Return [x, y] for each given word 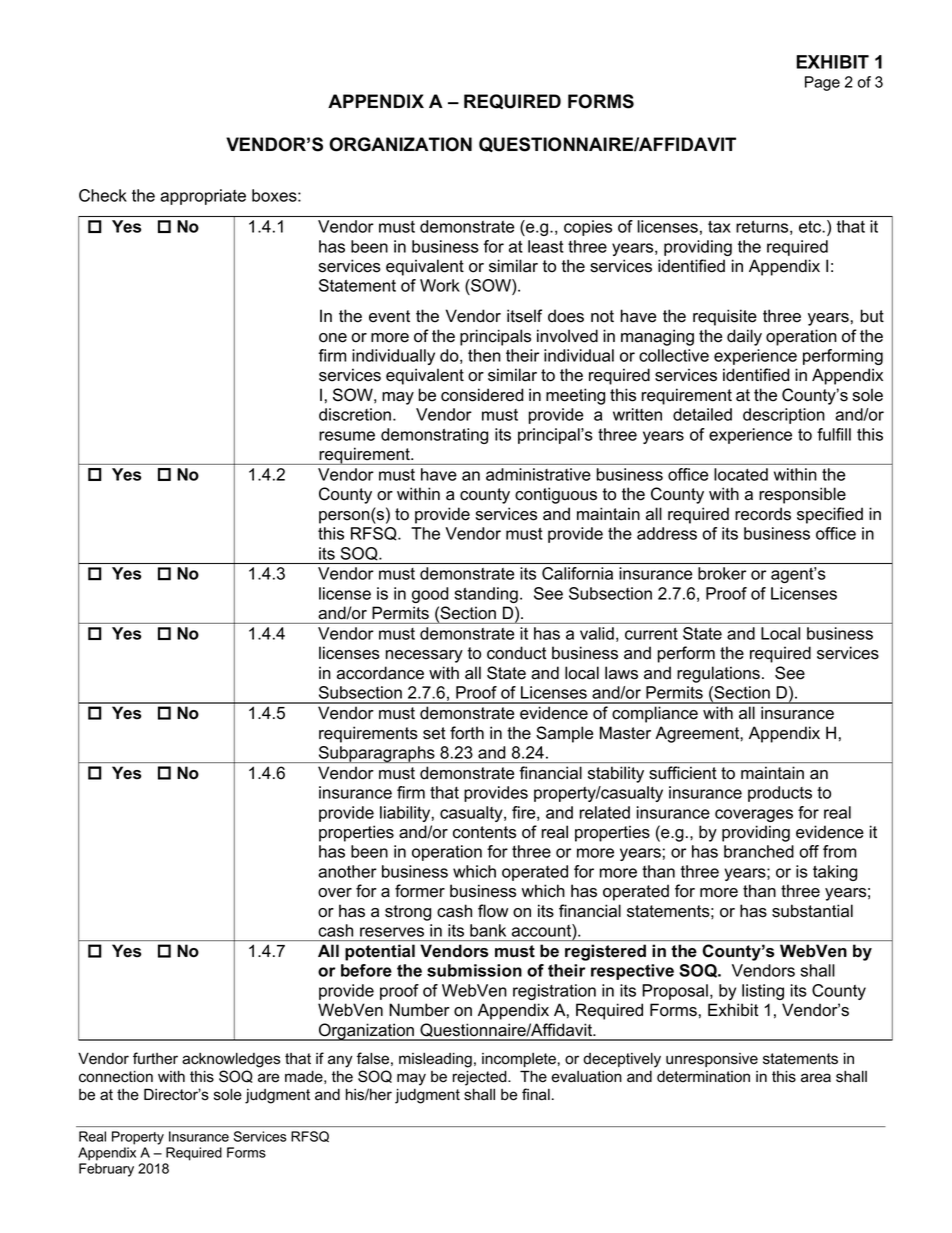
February [106, 1170]
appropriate [203, 197]
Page [822, 83]
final [536, 1094]
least [546, 246]
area [816, 1078]
